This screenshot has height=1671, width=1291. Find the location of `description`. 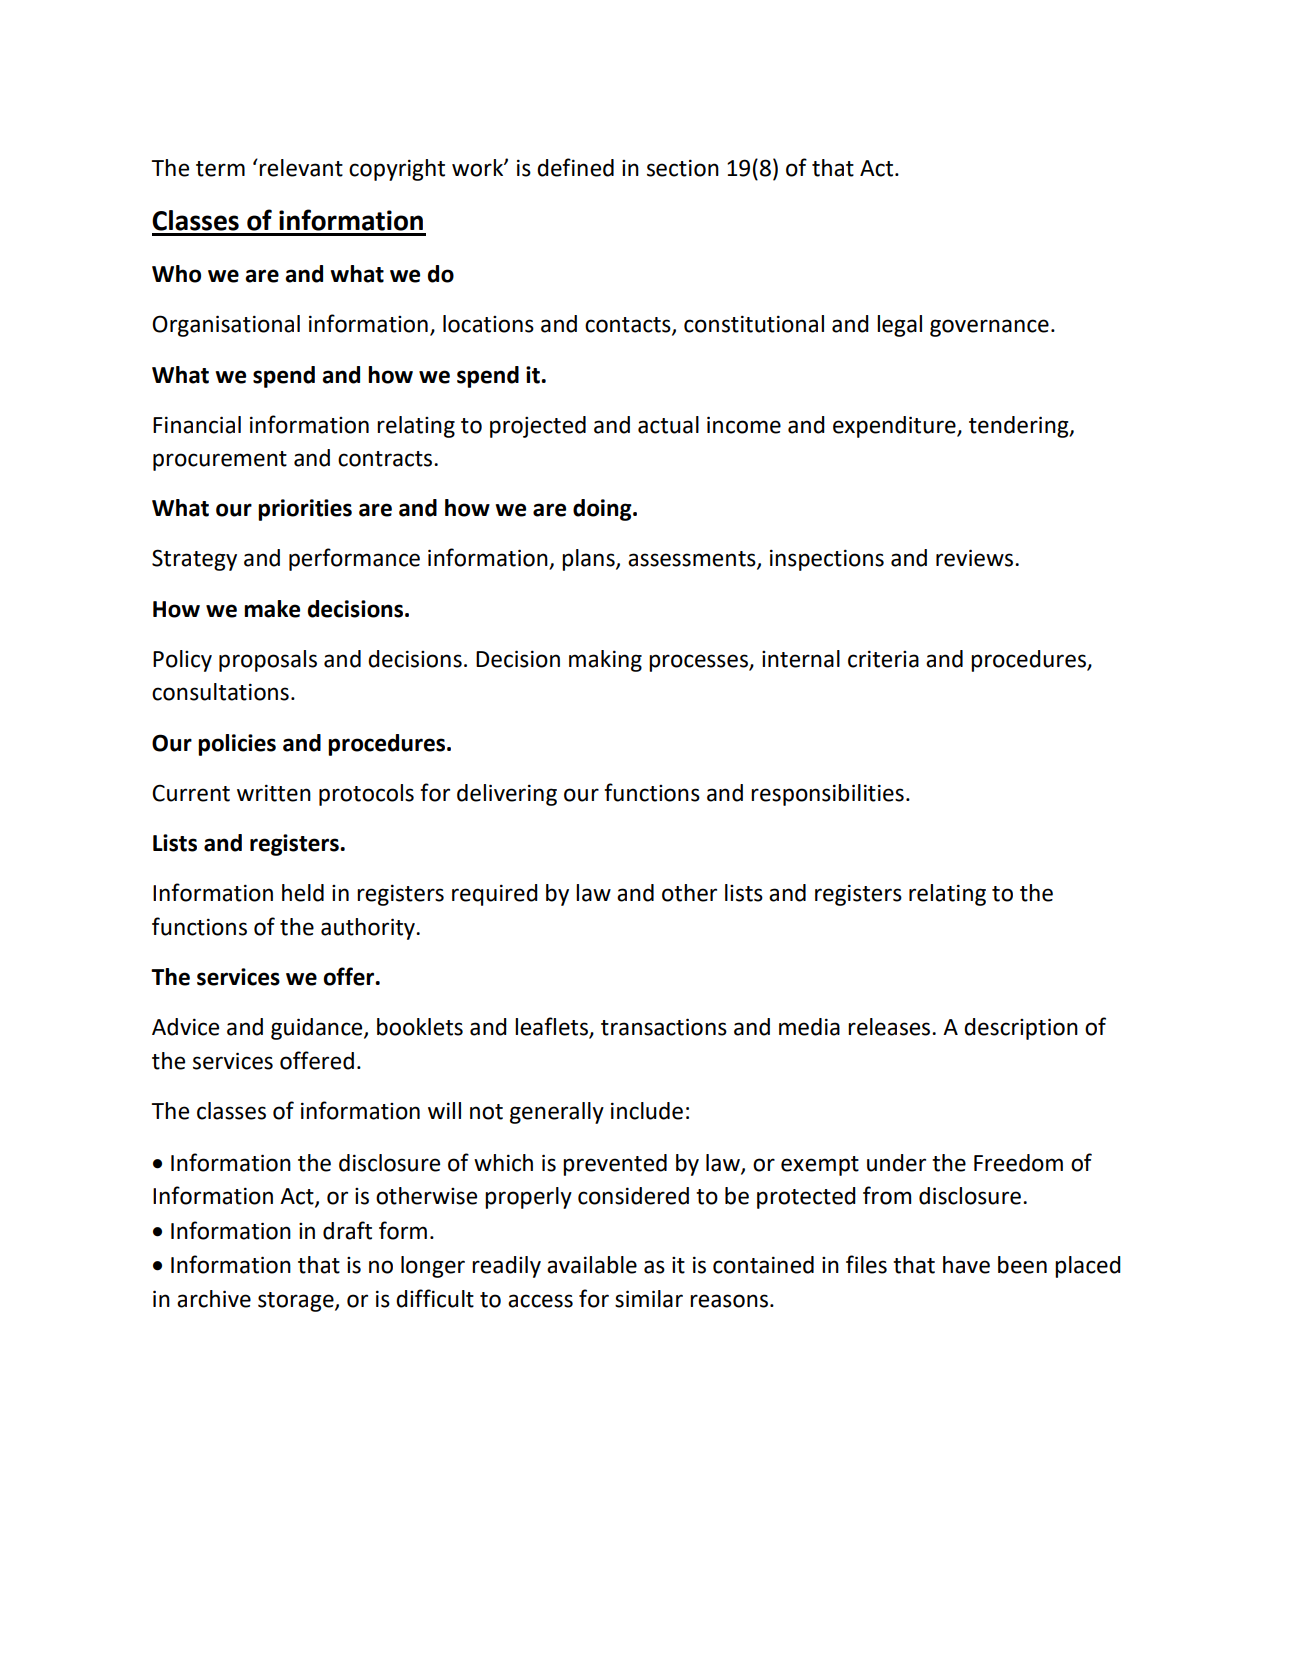

description is located at coordinates (1021, 1029).
